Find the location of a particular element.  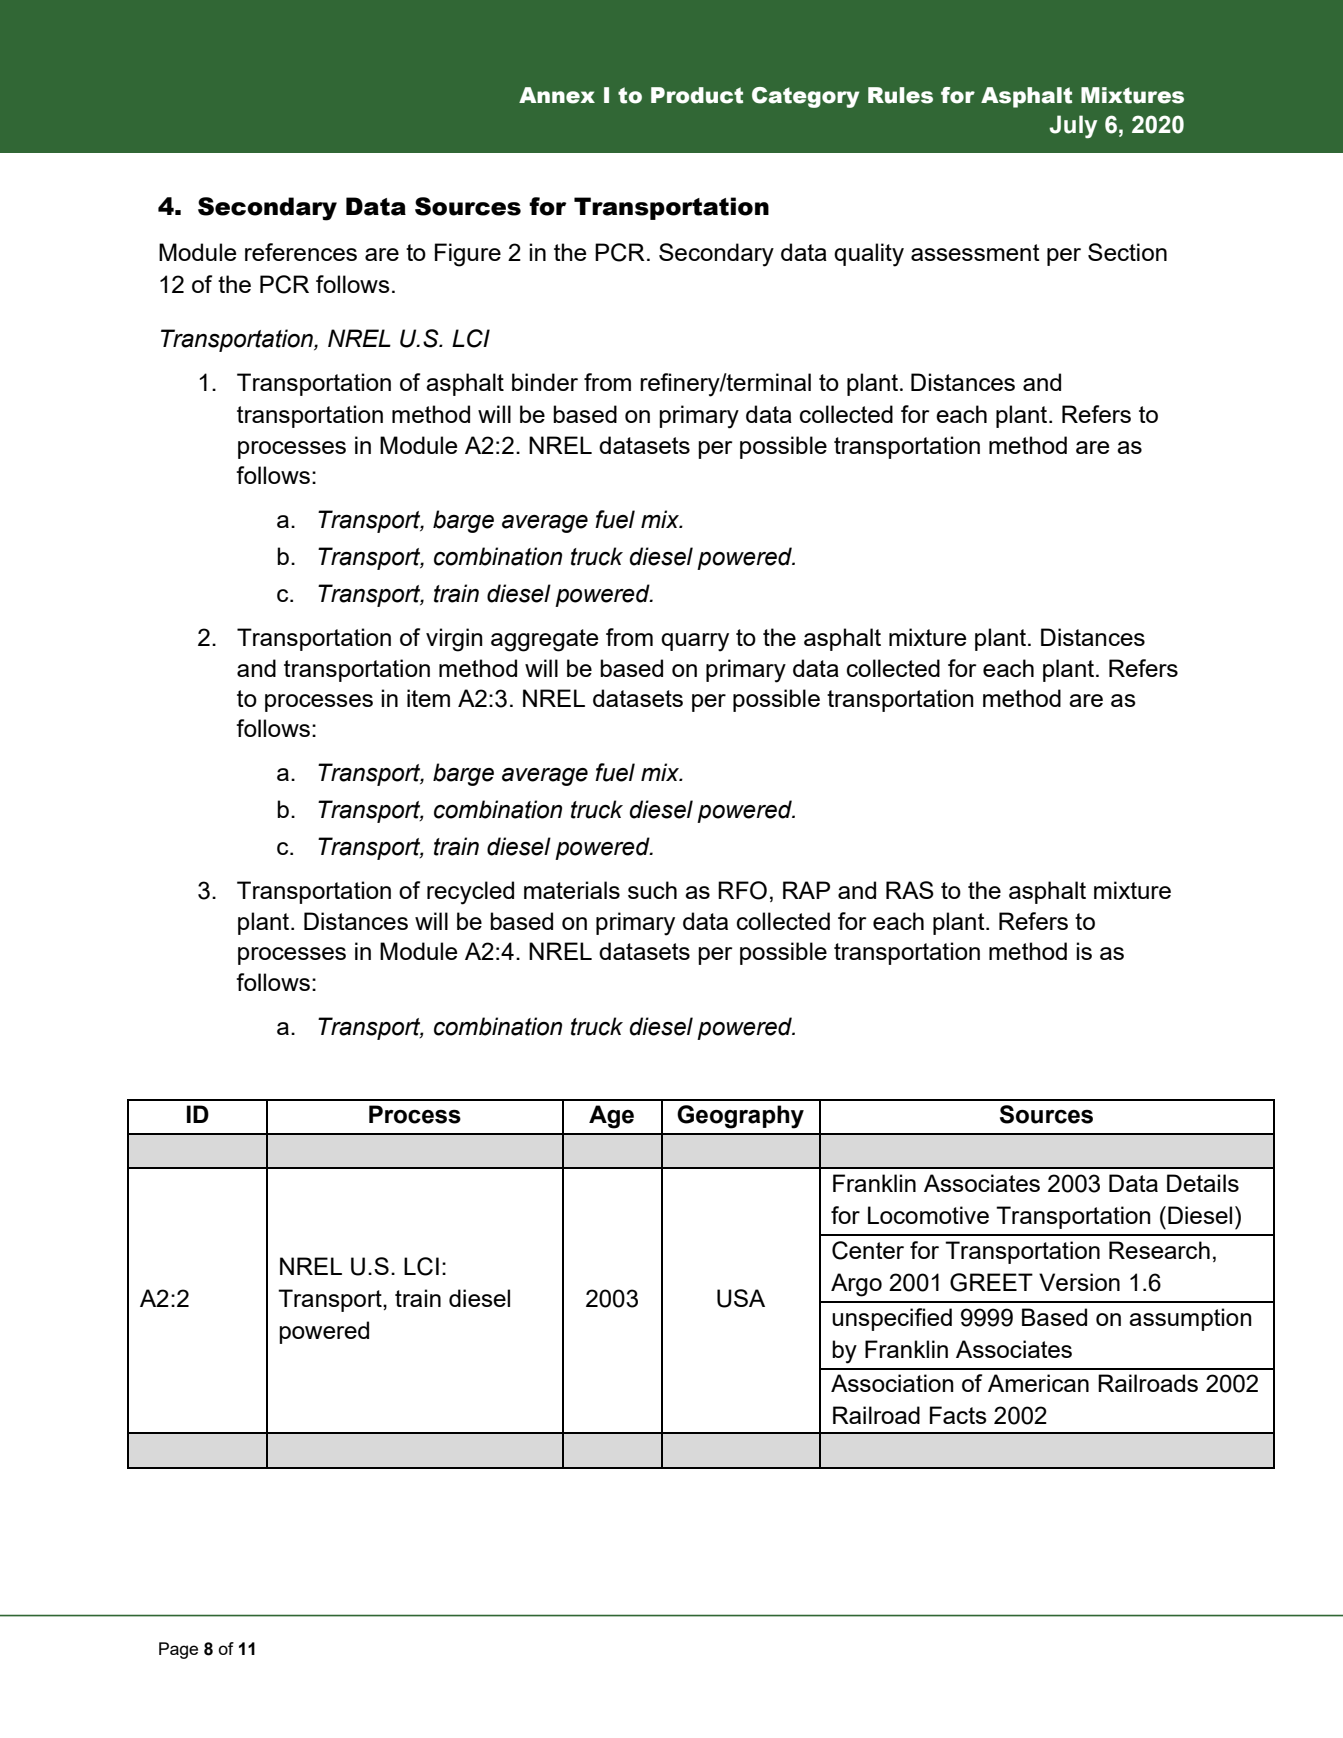

RAS is located at coordinates (910, 890).
